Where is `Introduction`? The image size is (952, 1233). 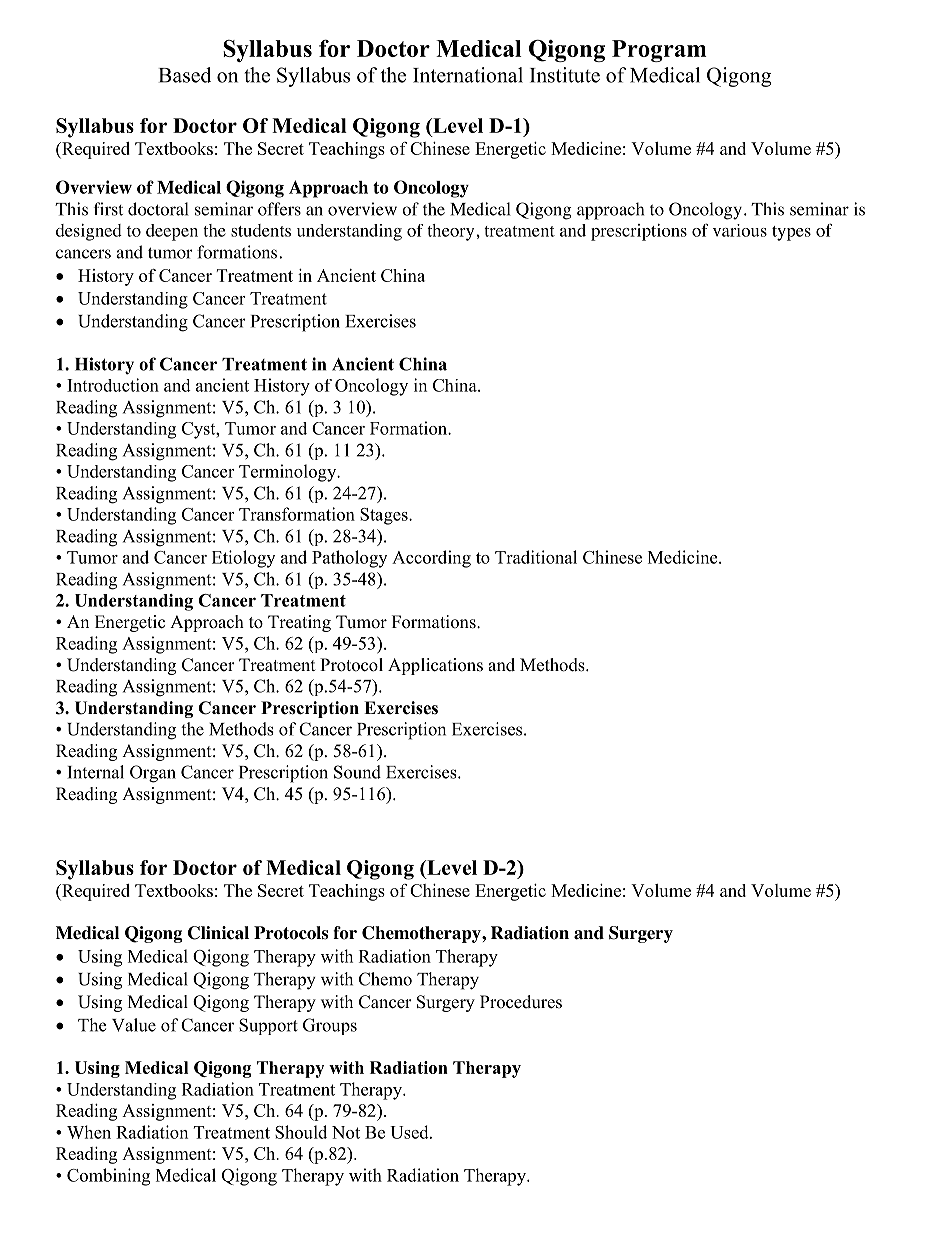 Introduction is located at coordinates (113, 385).
